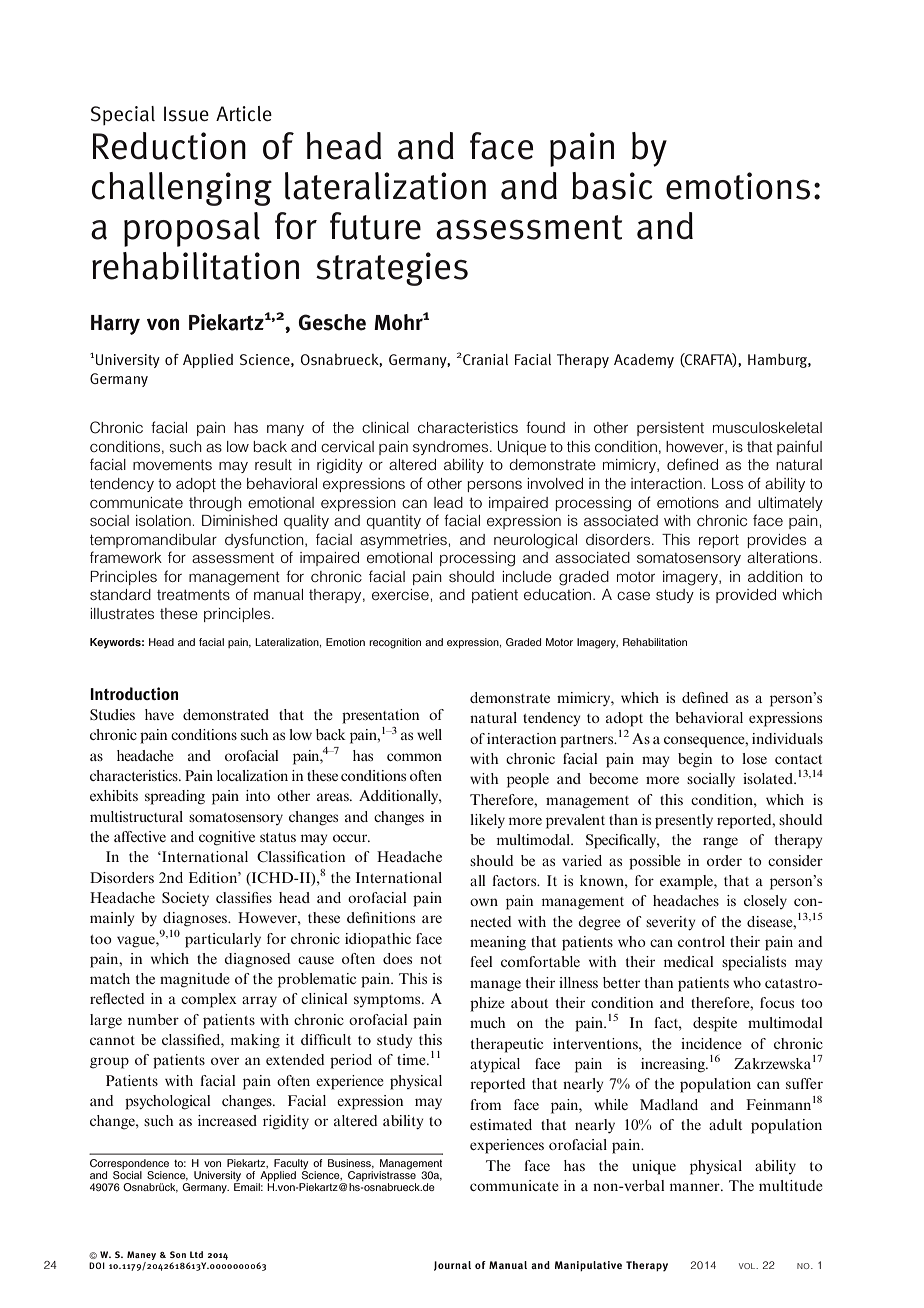  I want to click on Reduction, so click(169, 146).
